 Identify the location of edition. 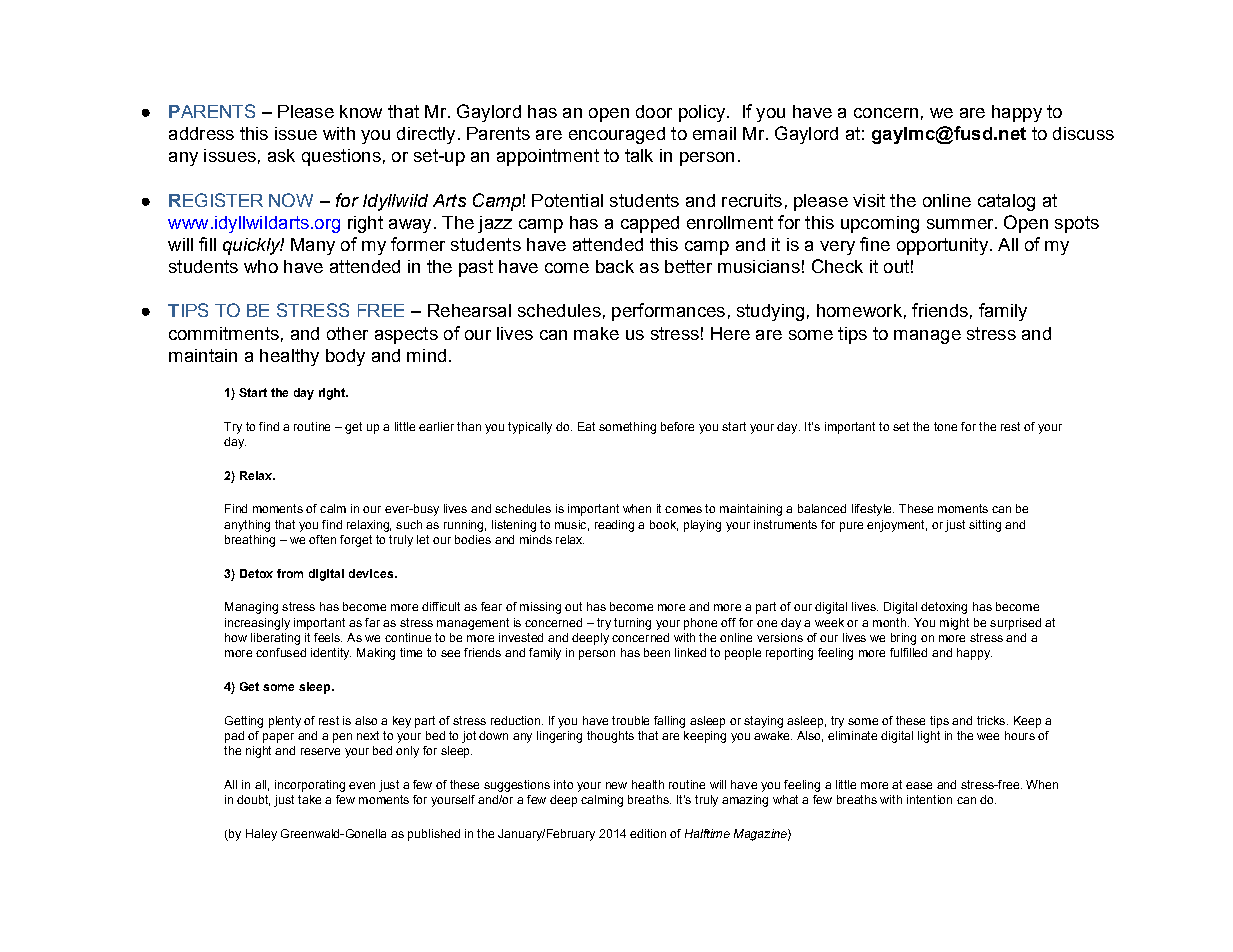
(648, 833).
